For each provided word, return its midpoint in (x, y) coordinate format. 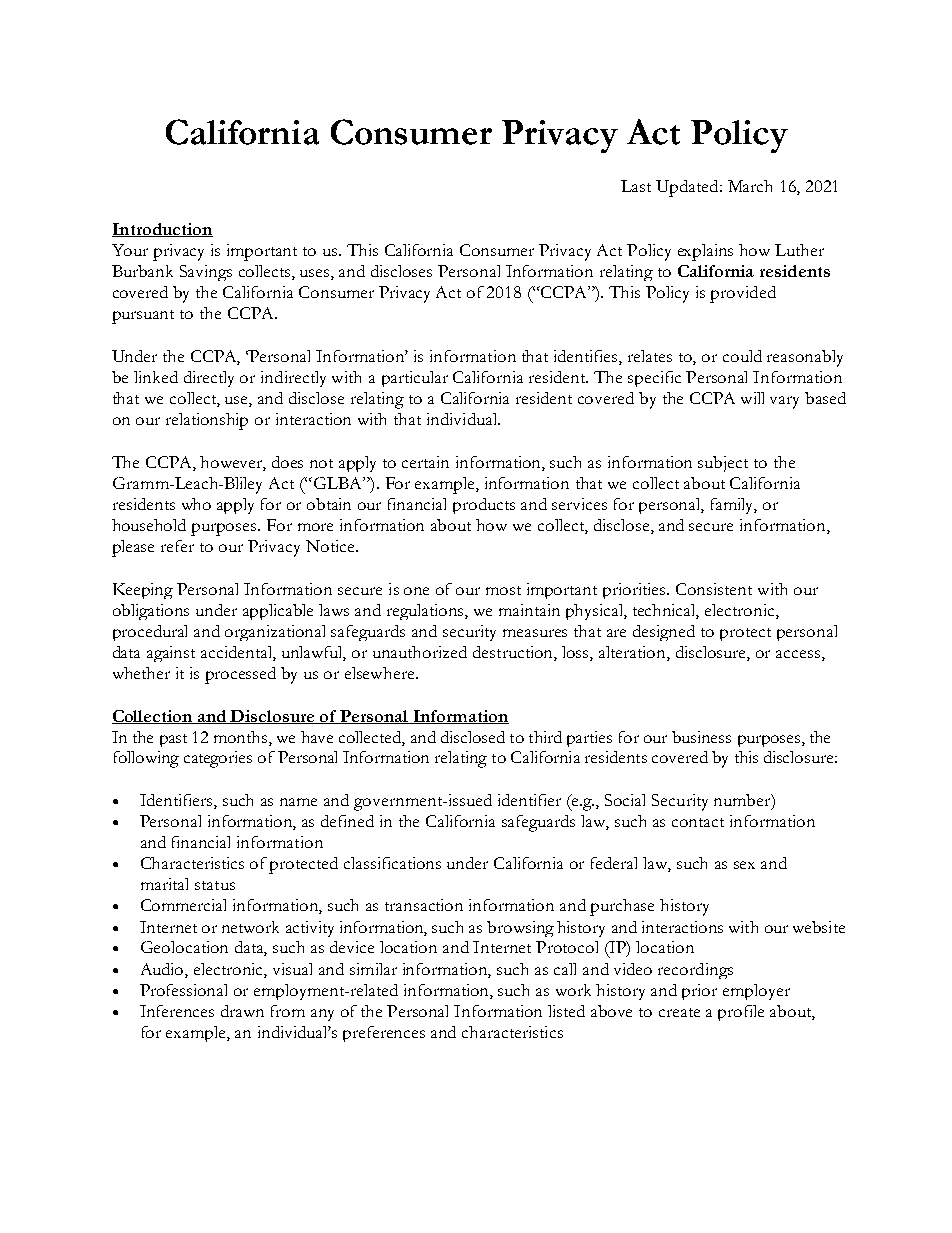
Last (636, 186)
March (750, 186)
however (233, 463)
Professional (183, 990)
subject (723, 464)
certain (425, 462)
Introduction (162, 230)
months (242, 737)
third (545, 737)
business (701, 737)
